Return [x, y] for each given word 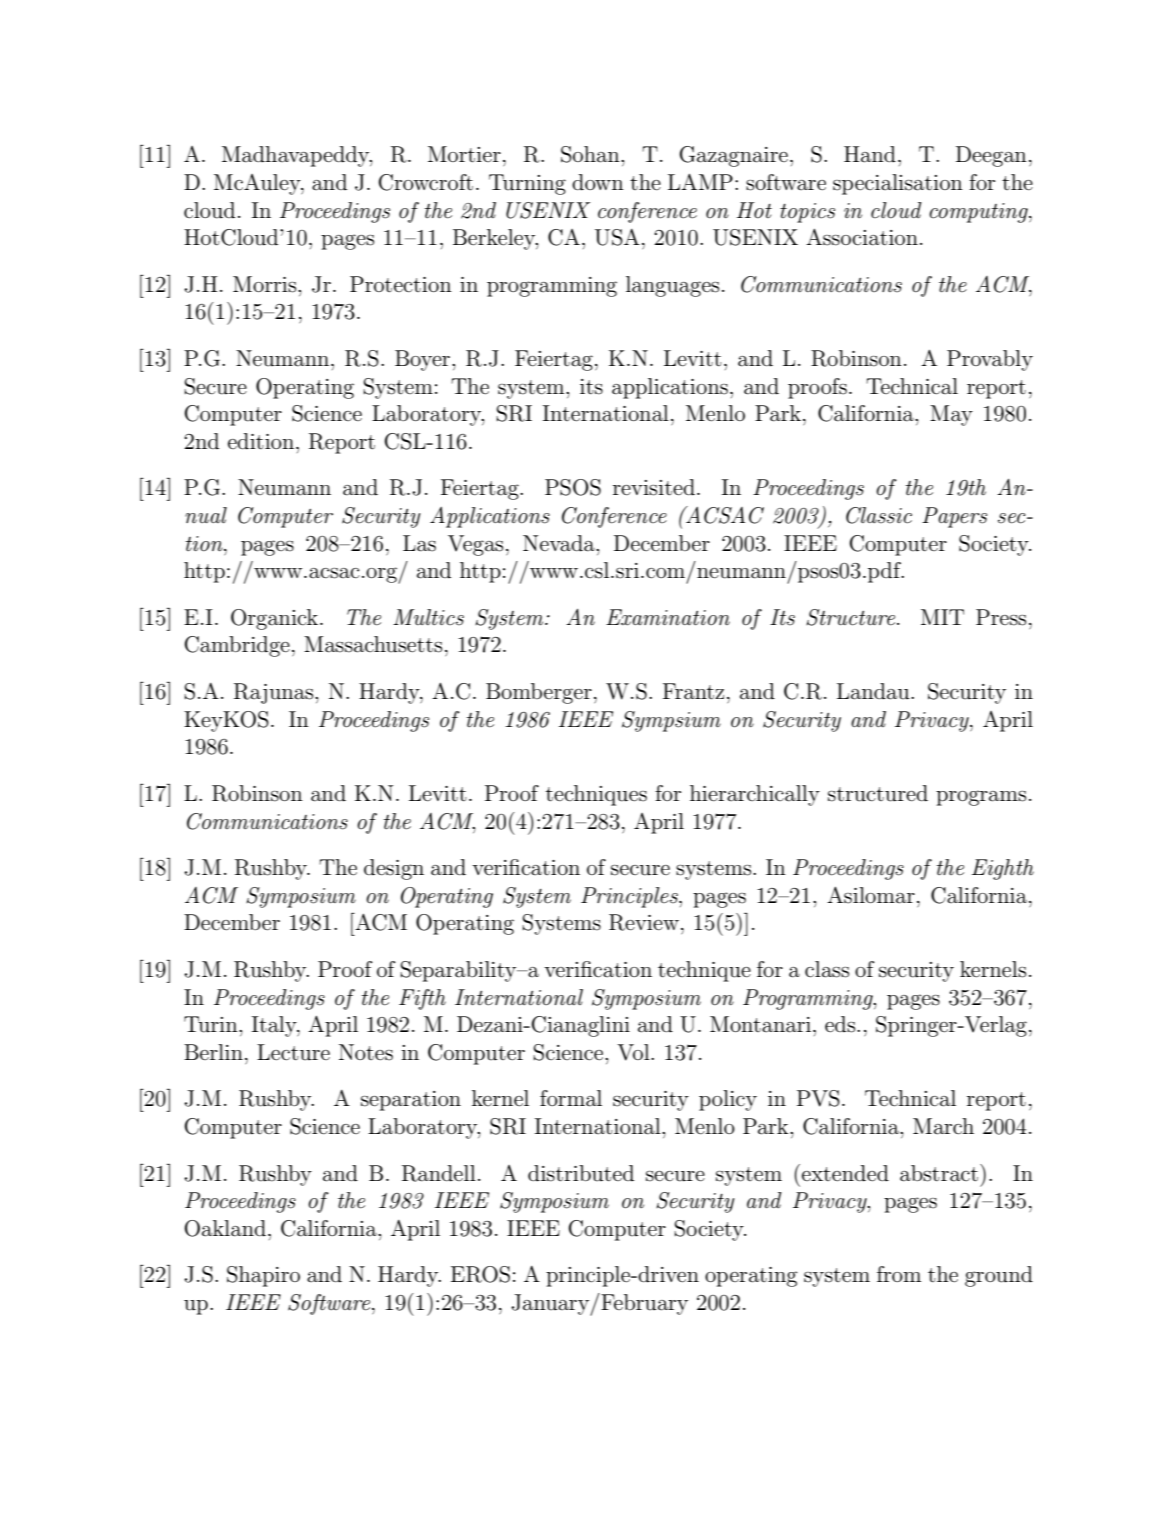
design [394, 869]
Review [644, 922]
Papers [954, 517]
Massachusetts [373, 644]
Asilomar [871, 895]
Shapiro [263, 1276]
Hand [870, 154]
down [598, 182]
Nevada [560, 543]
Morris [266, 284]
